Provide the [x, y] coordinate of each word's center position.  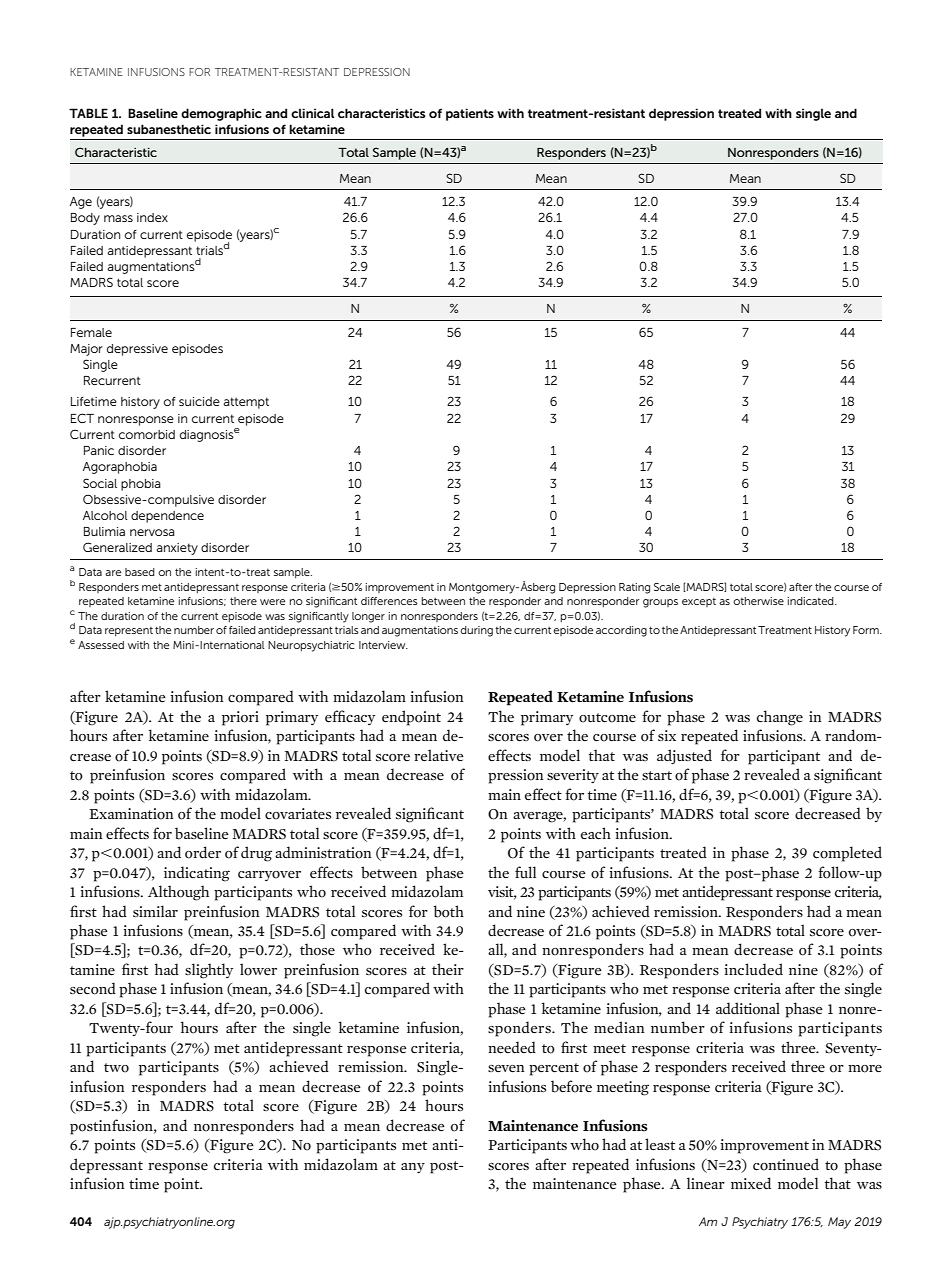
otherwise [758, 601]
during [476, 631]
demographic [221, 114]
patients [470, 114]
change [780, 718]
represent [129, 631]
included [753, 969]
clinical [312, 113]
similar [155, 911]
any [413, 1168]
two [116, 1068]
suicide [199, 401]
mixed [751, 1183]
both [449, 911]
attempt [246, 403]
